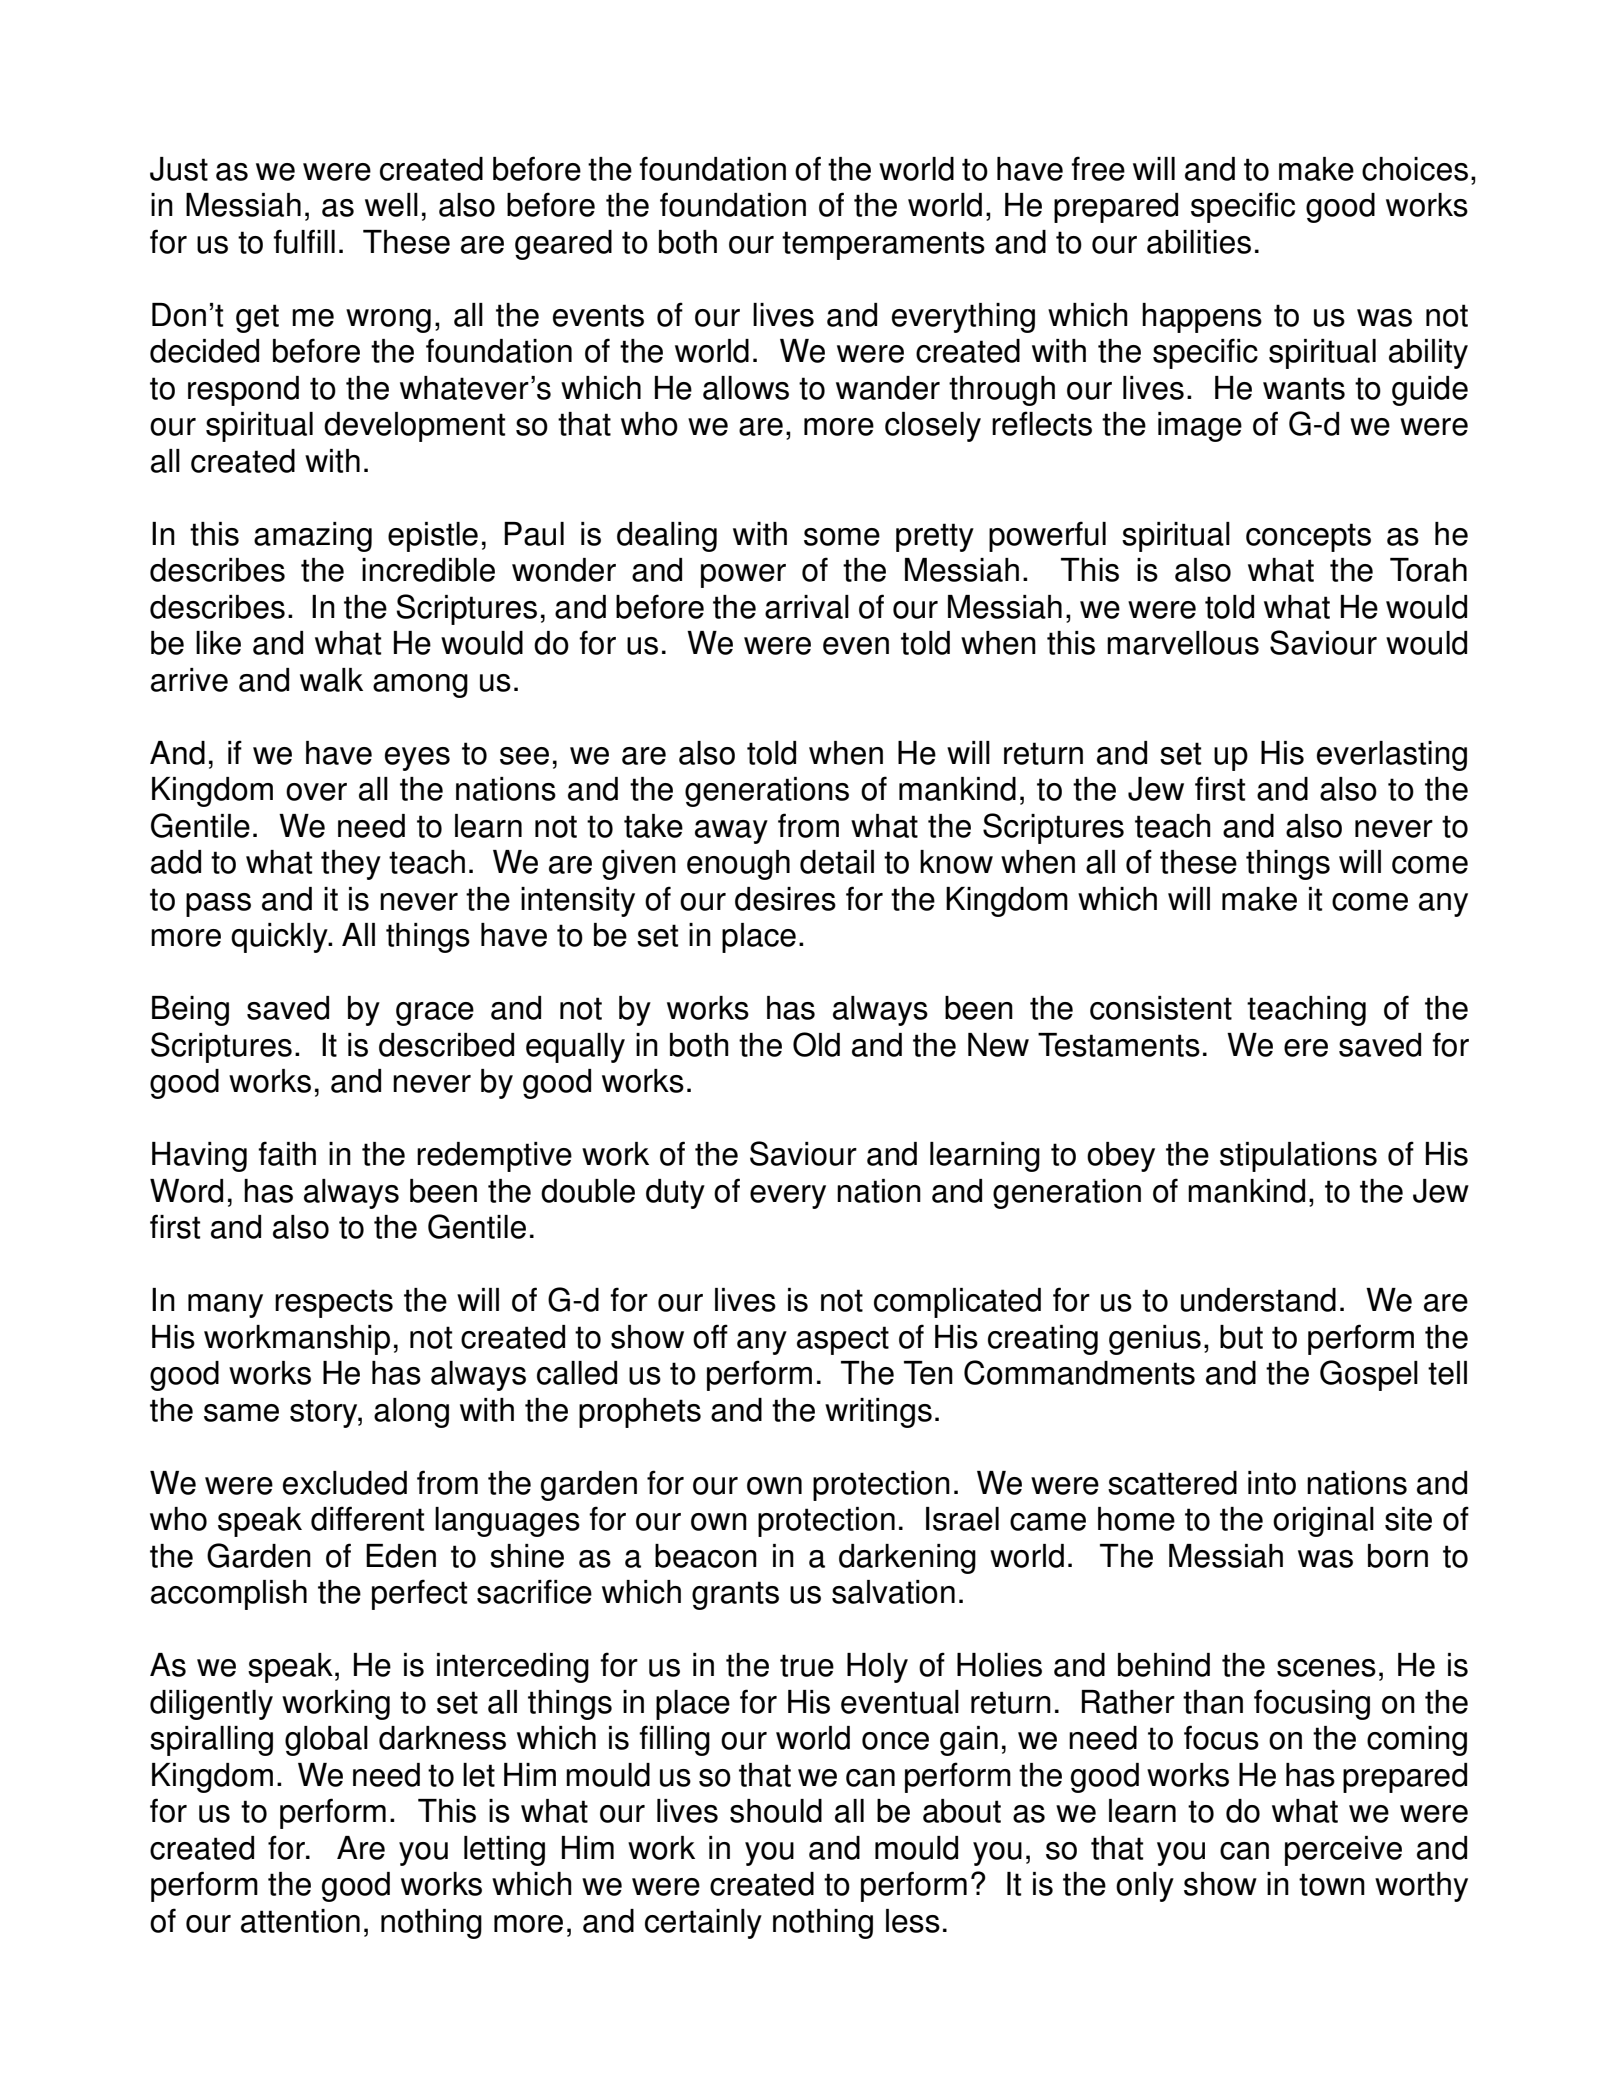  I want to click on fulfill, so click(304, 241).
